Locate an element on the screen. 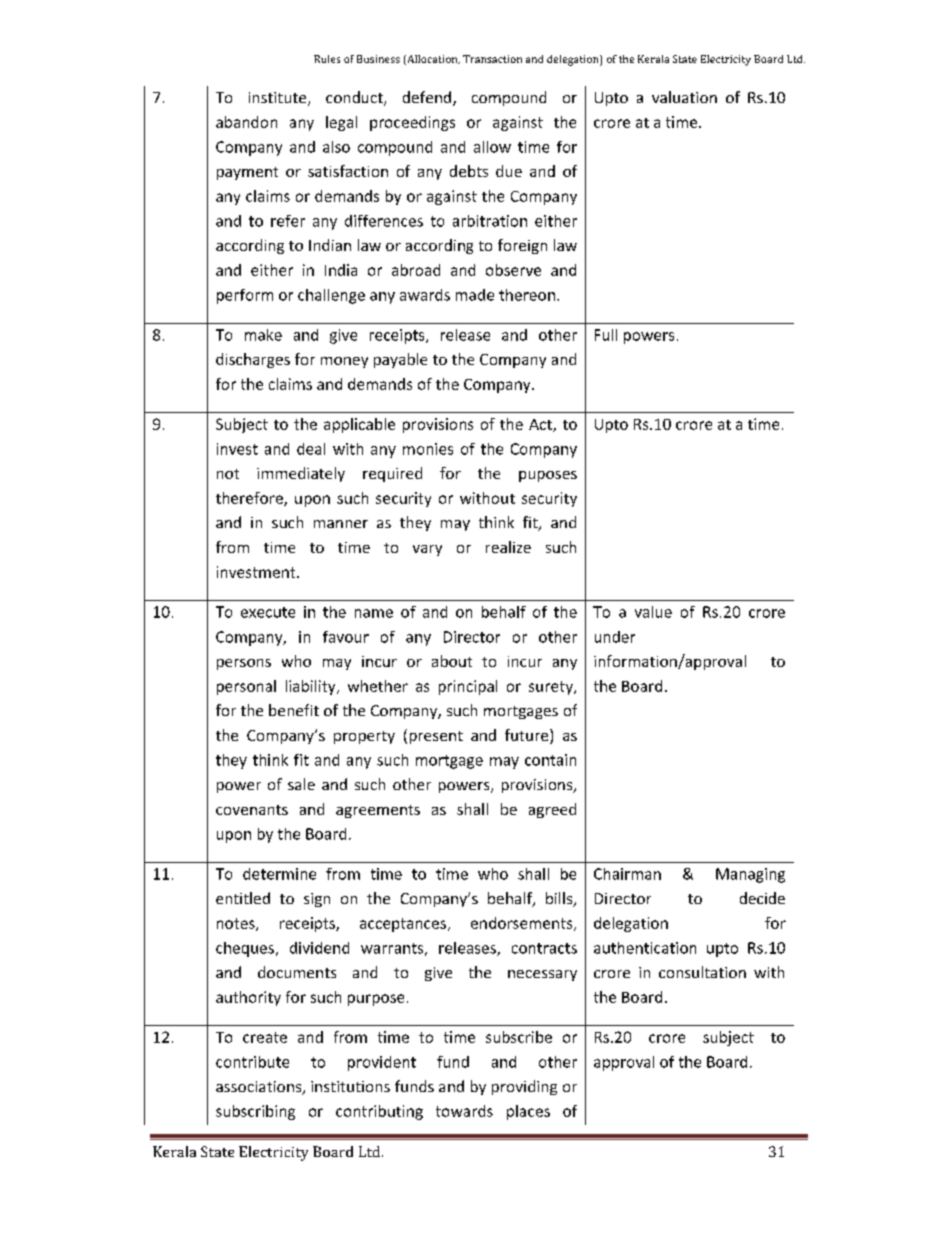  made is located at coordinates (475, 295).
